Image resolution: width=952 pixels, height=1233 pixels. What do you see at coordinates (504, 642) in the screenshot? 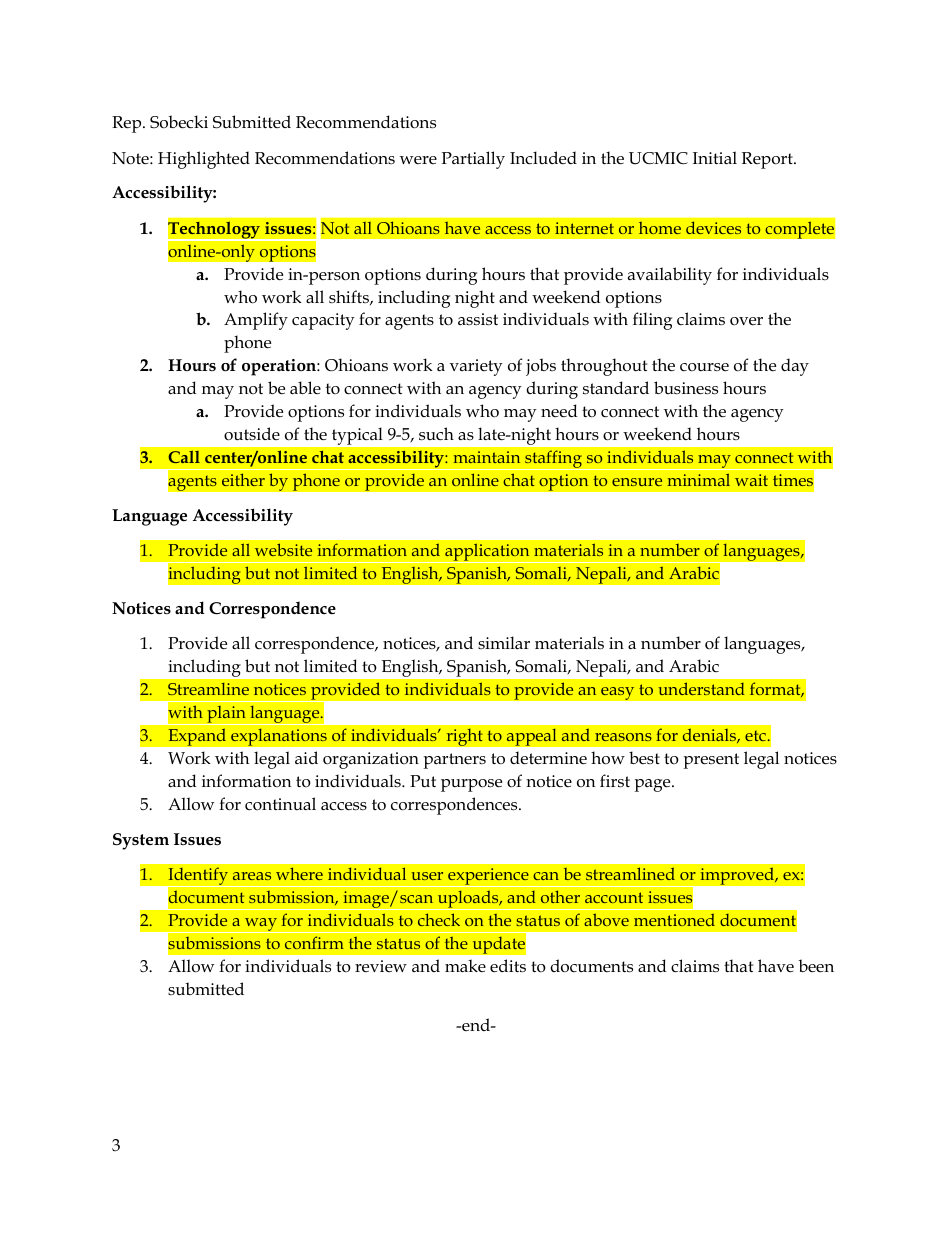
I see `similar` at bounding box center [504, 642].
